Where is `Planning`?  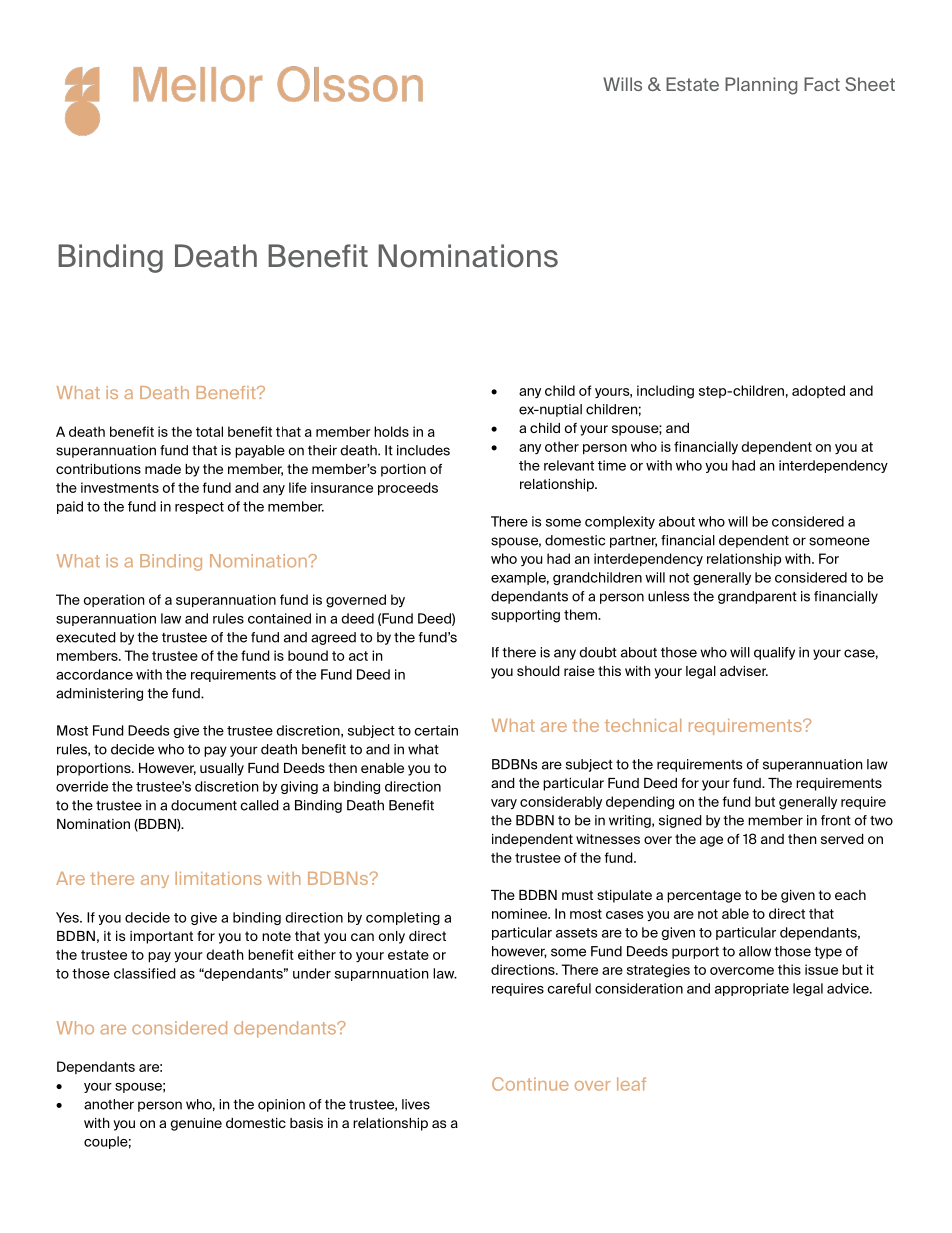 Planning is located at coordinates (761, 86).
